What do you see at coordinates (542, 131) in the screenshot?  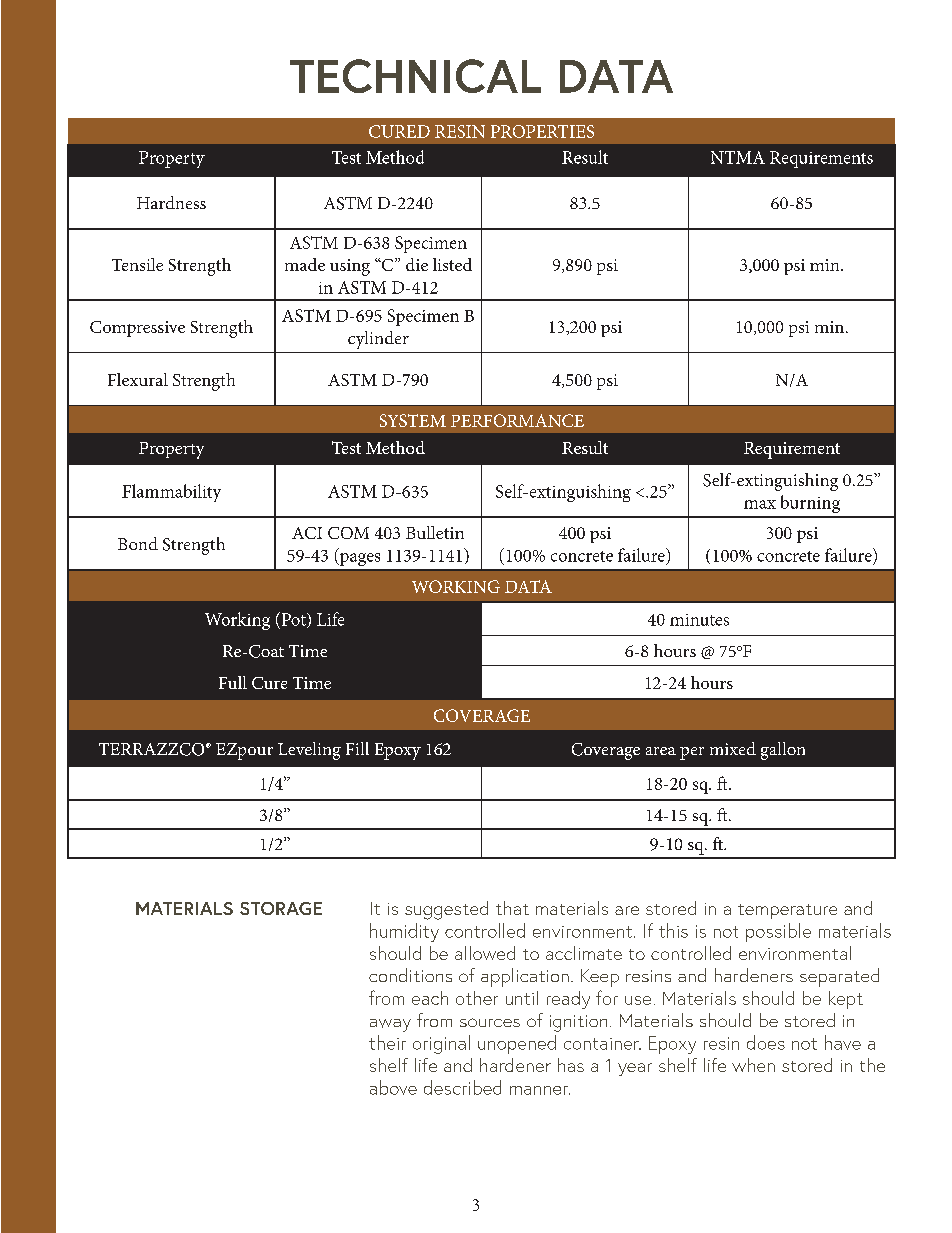 I see `PROPERTIES` at bounding box center [542, 131].
